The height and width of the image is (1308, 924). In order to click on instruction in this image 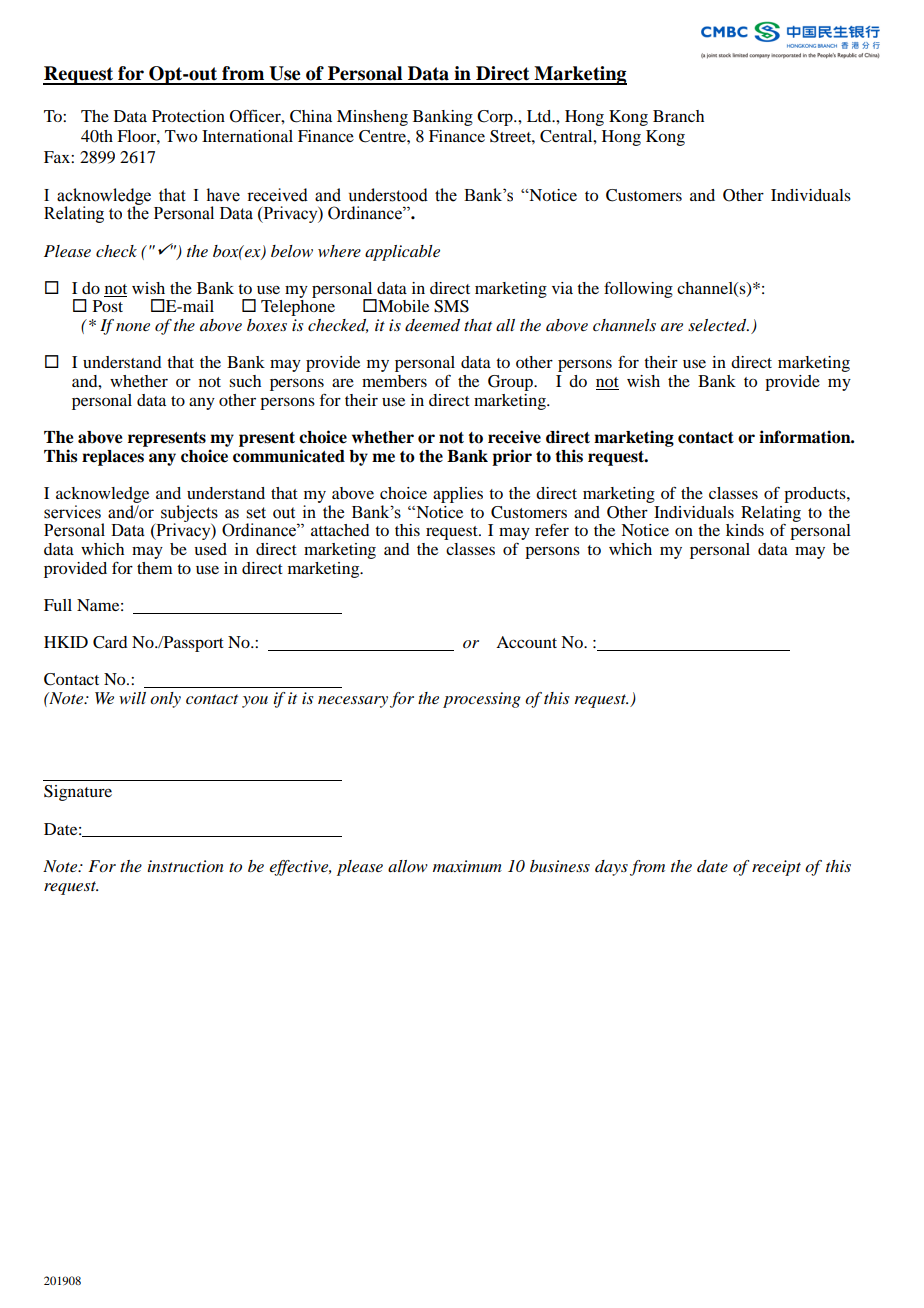, I will do `click(186, 866)`.
